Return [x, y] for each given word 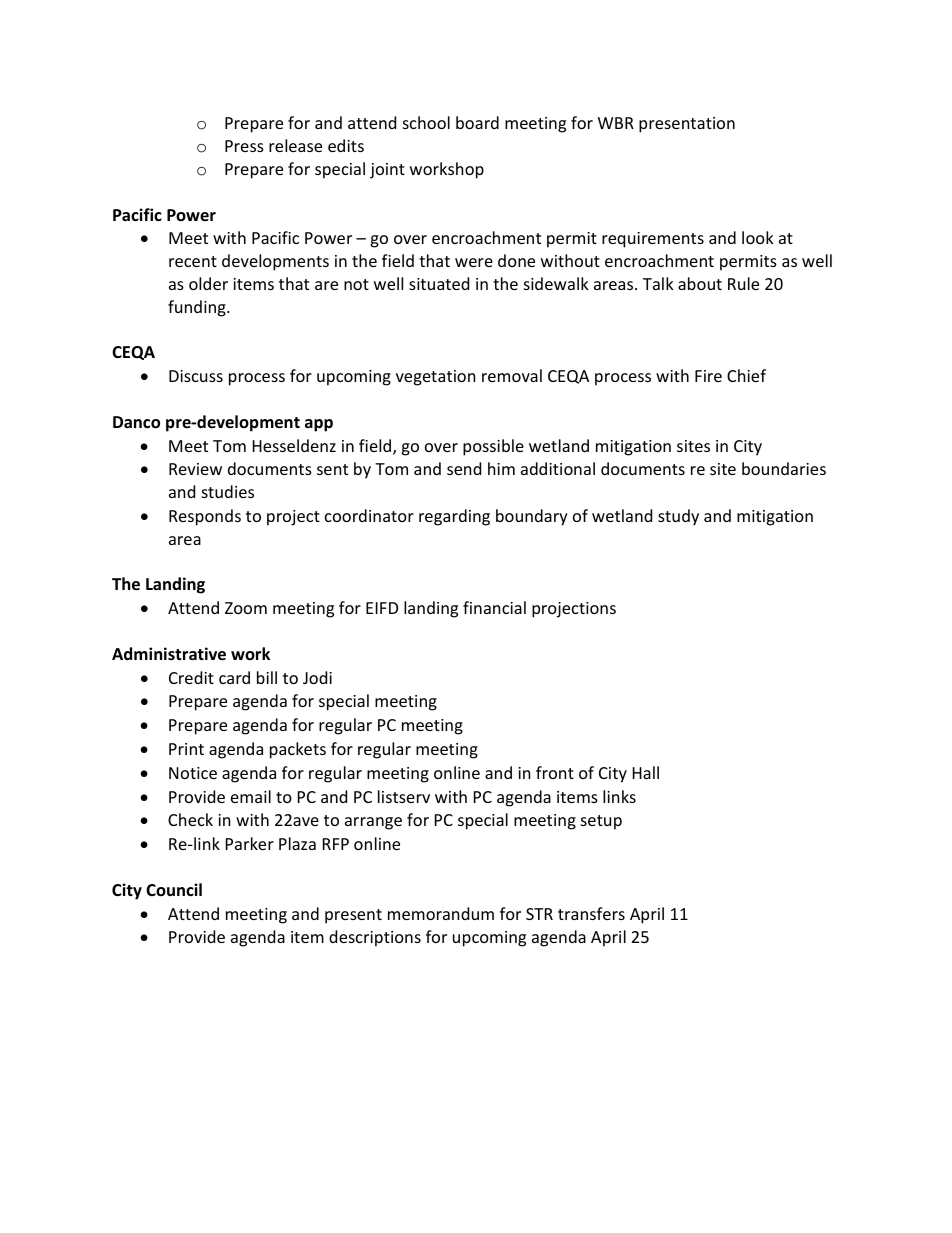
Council [174, 889]
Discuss [196, 376]
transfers [591, 913]
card [234, 677]
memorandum [441, 913]
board [477, 122]
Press [244, 146]
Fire [708, 376]
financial [494, 607]
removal [512, 375]
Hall [646, 772]
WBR [616, 123]
